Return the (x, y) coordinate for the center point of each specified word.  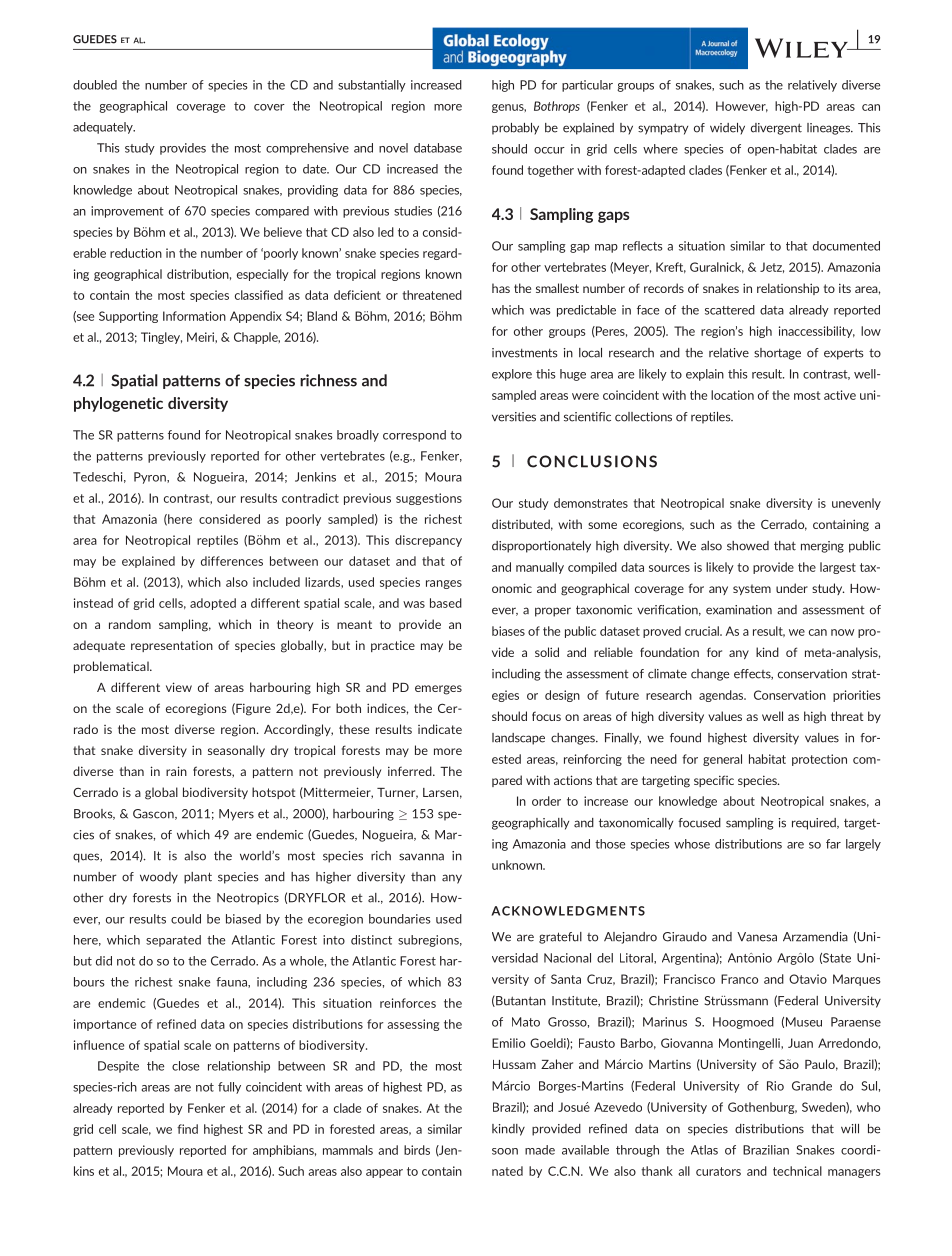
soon (505, 1151)
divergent (776, 129)
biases (508, 631)
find (187, 1129)
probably (515, 129)
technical (797, 1171)
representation (172, 646)
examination (739, 610)
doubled (95, 85)
